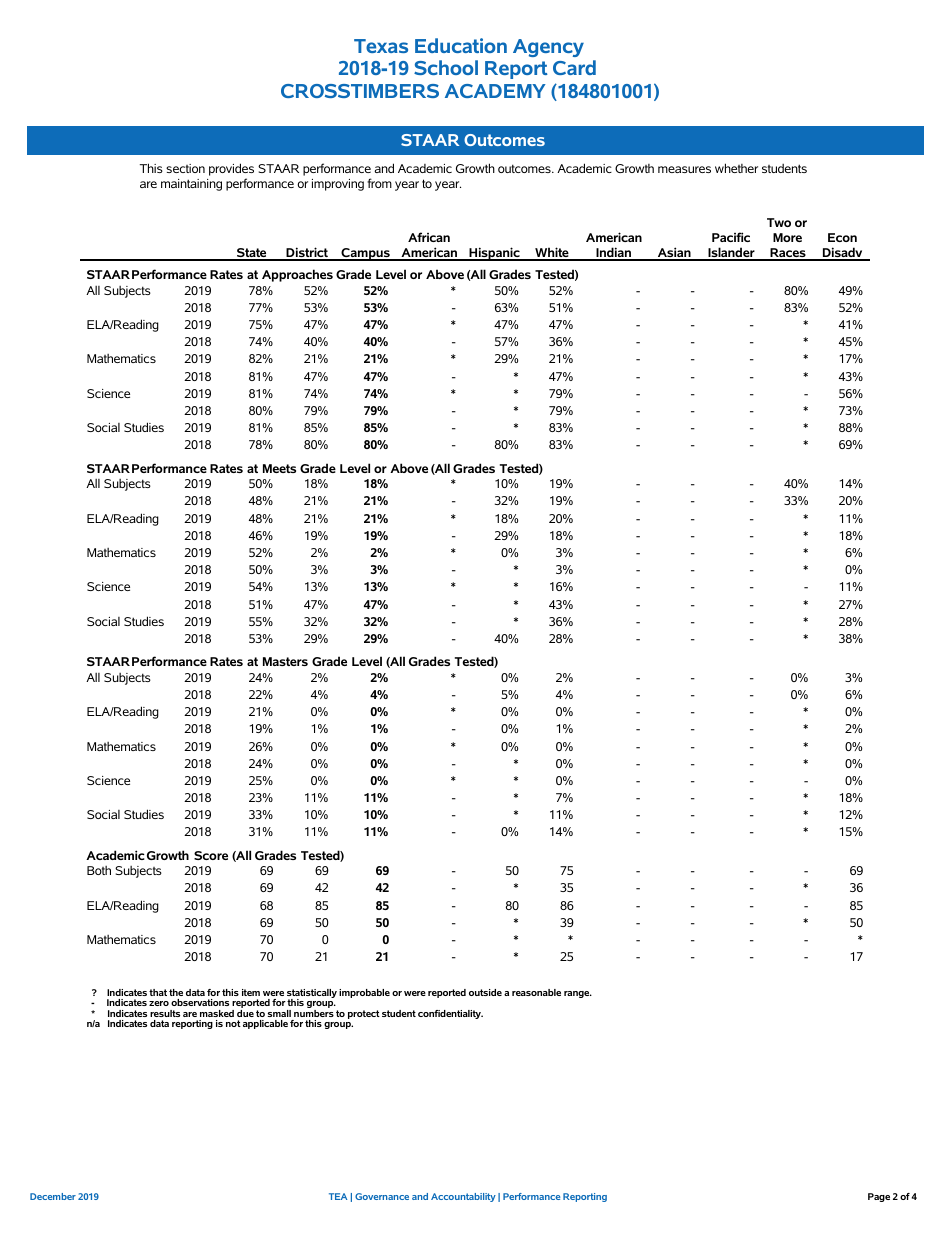  Describe the element at coordinates (185, 168) in the document. I see `section` at that location.
